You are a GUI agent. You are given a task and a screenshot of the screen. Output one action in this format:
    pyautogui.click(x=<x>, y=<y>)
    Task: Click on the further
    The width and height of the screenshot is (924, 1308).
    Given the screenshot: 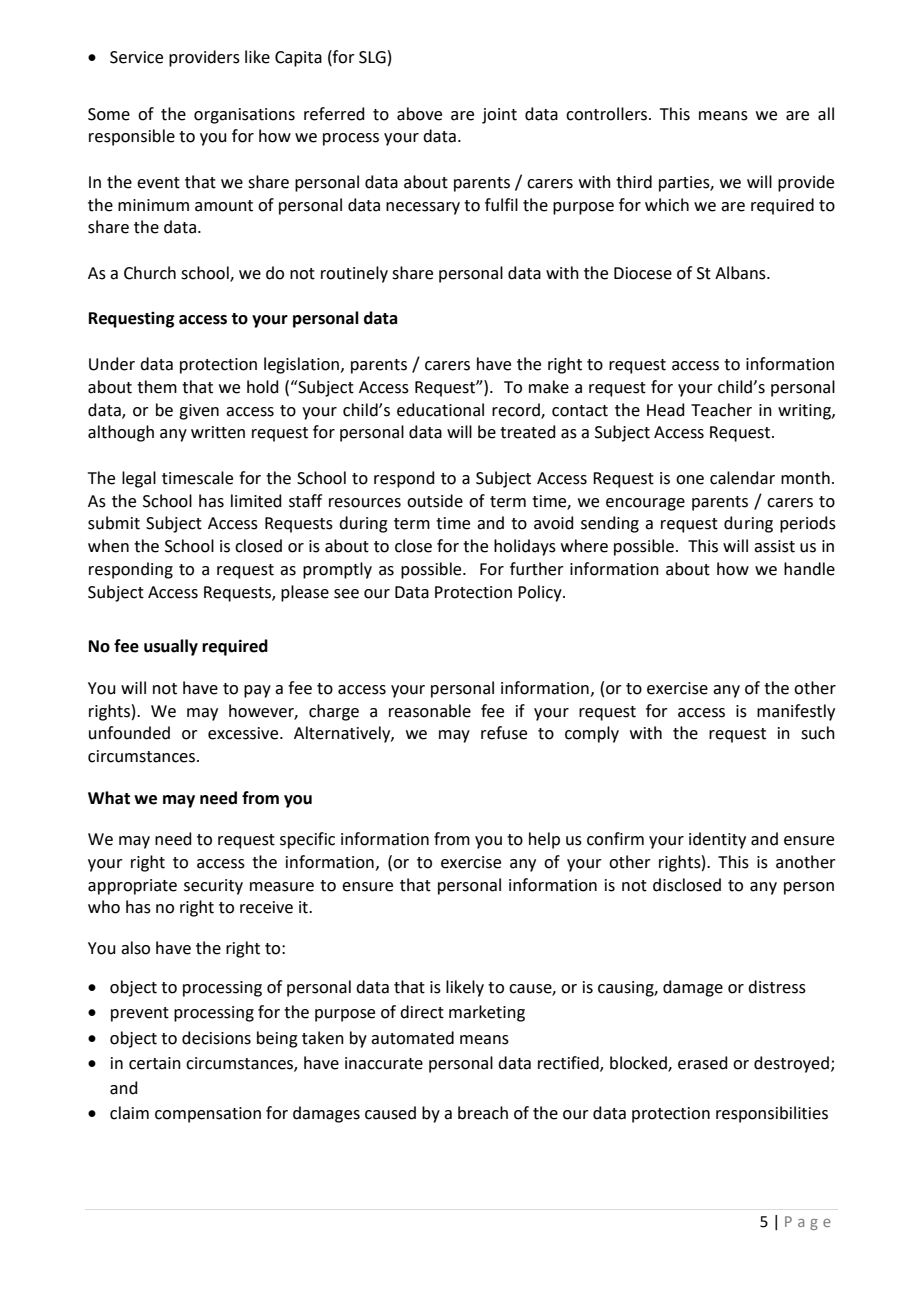 What is the action you would take?
    pyautogui.click(x=537, y=569)
